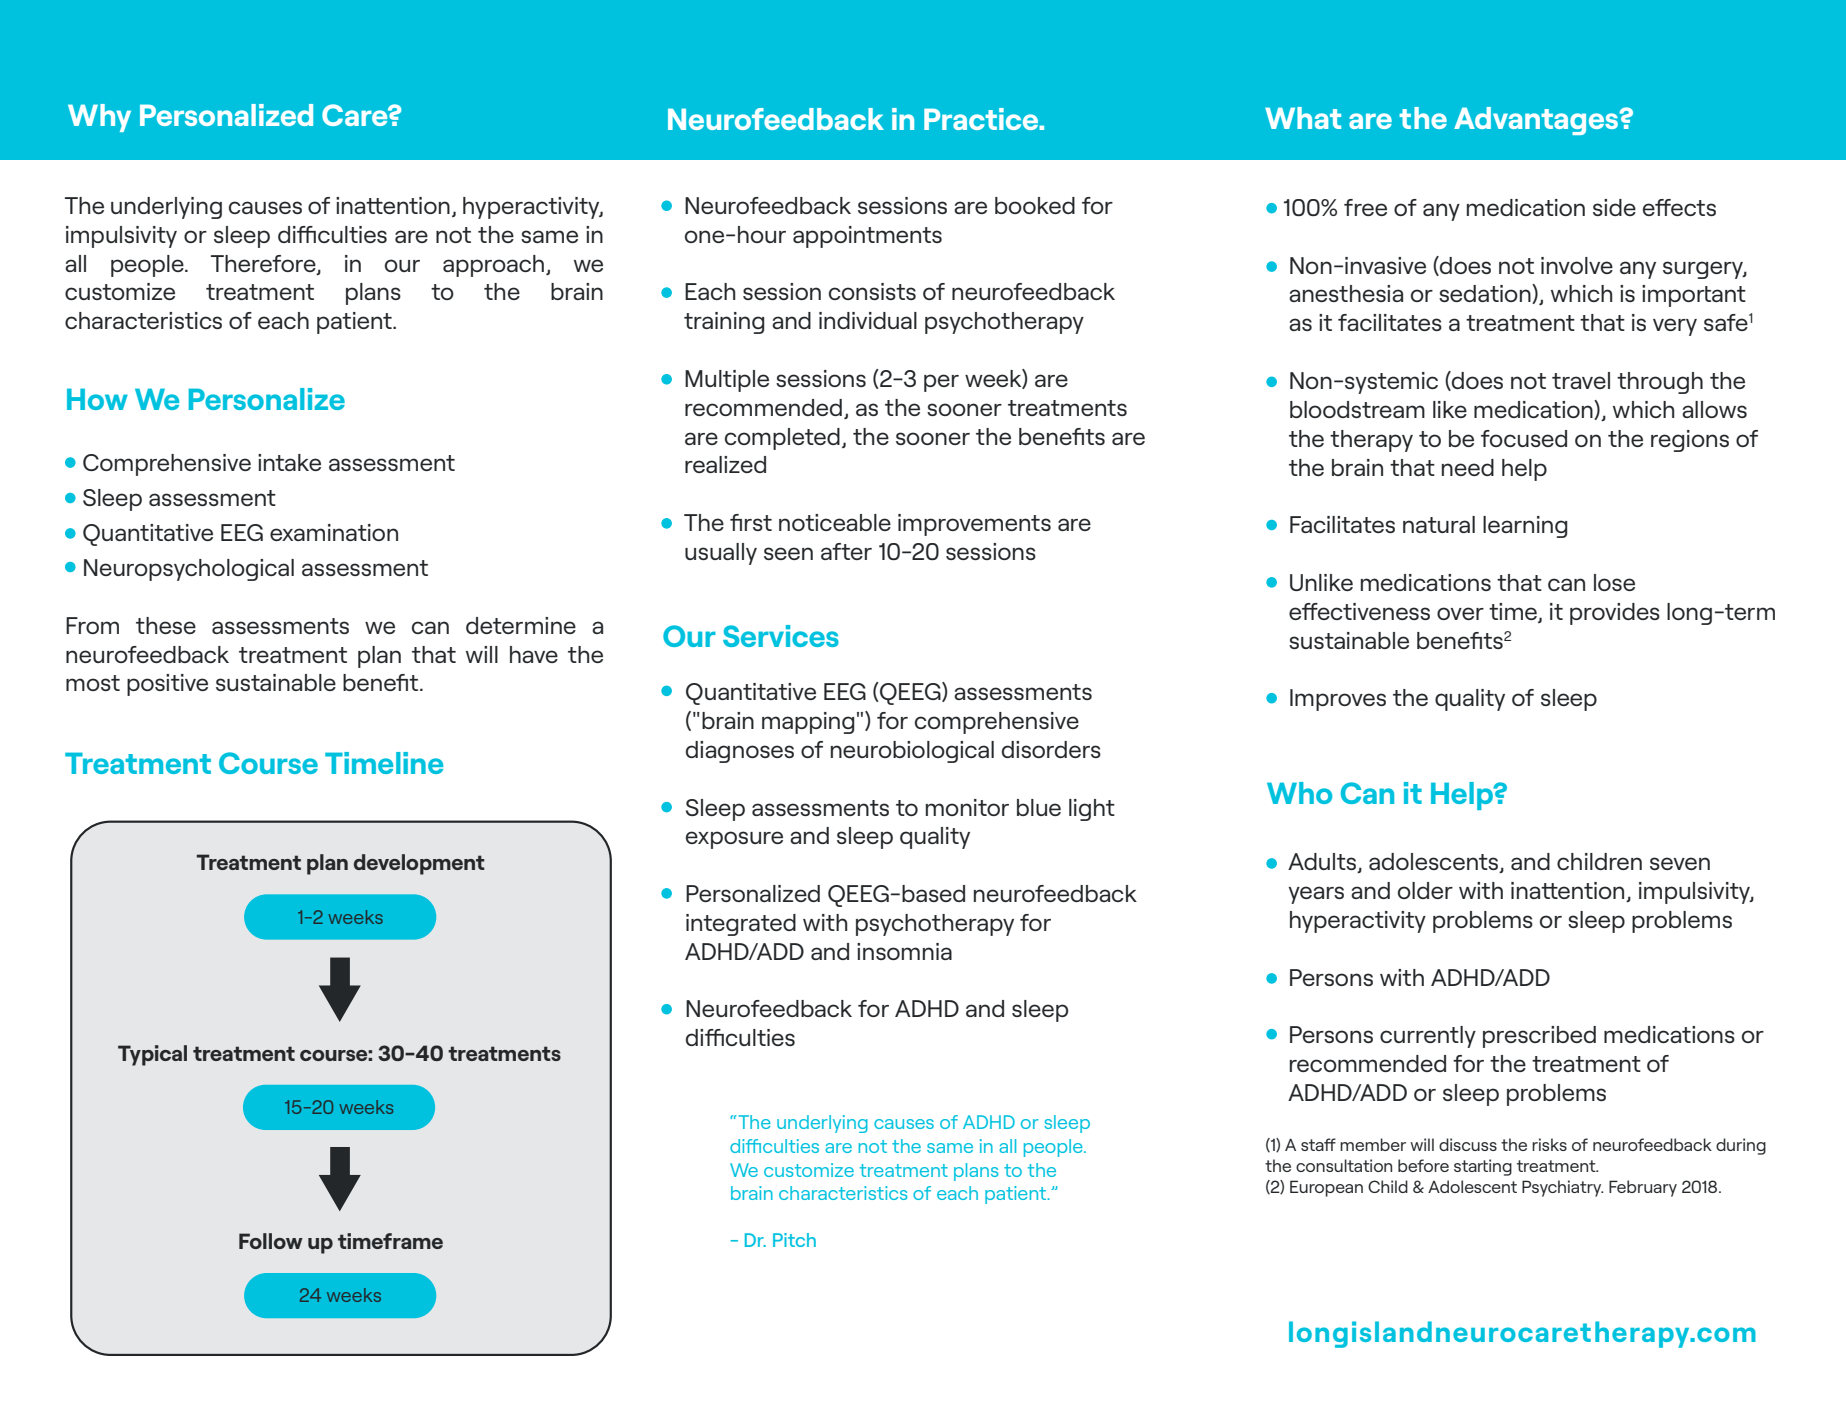  What do you see at coordinates (289, 462) in the screenshot?
I see `intake` at bounding box center [289, 462].
